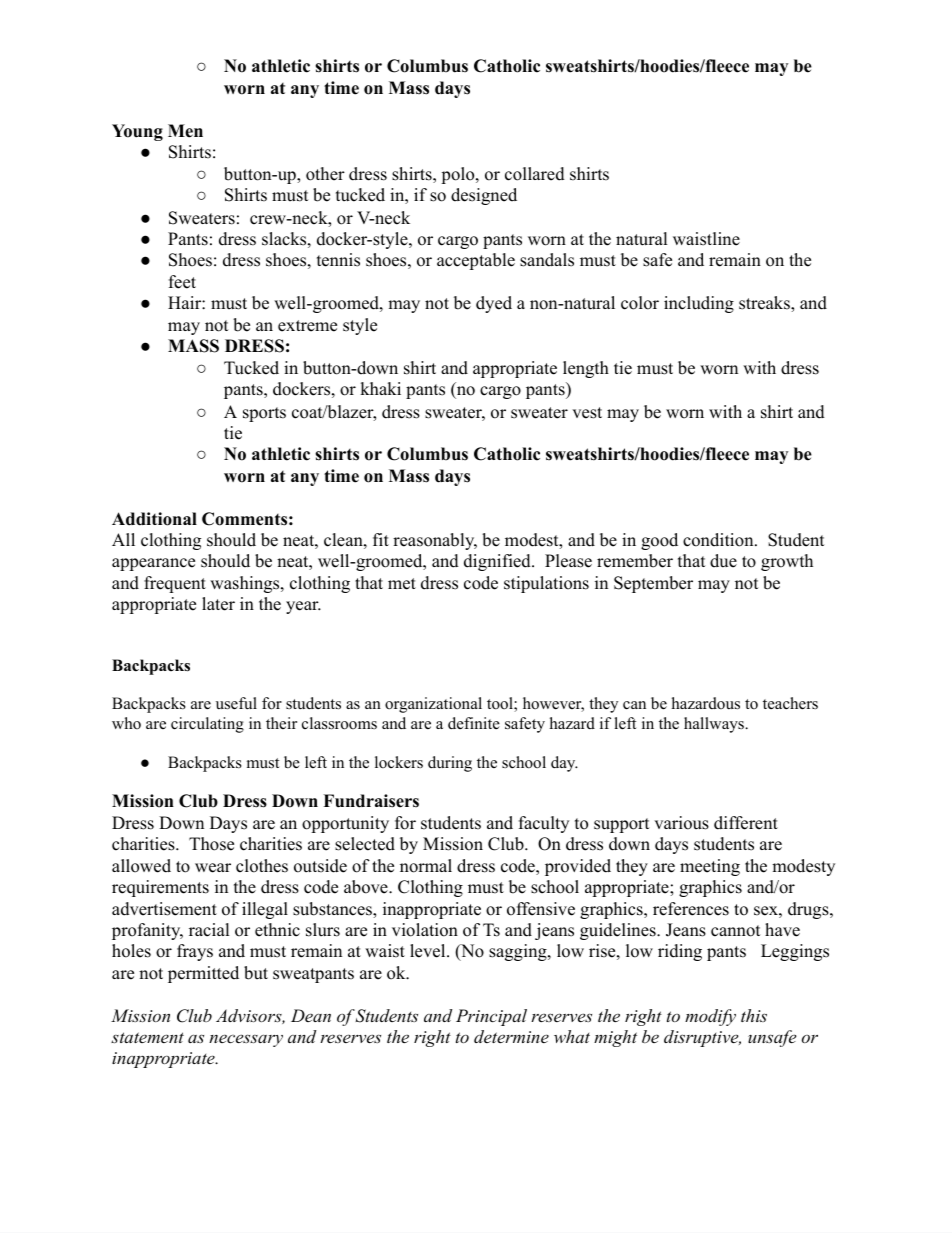 Image resolution: width=952 pixels, height=1233 pixels. What do you see at coordinates (426, 866) in the screenshot?
I see `normal` at bounding box center [426, 866].
